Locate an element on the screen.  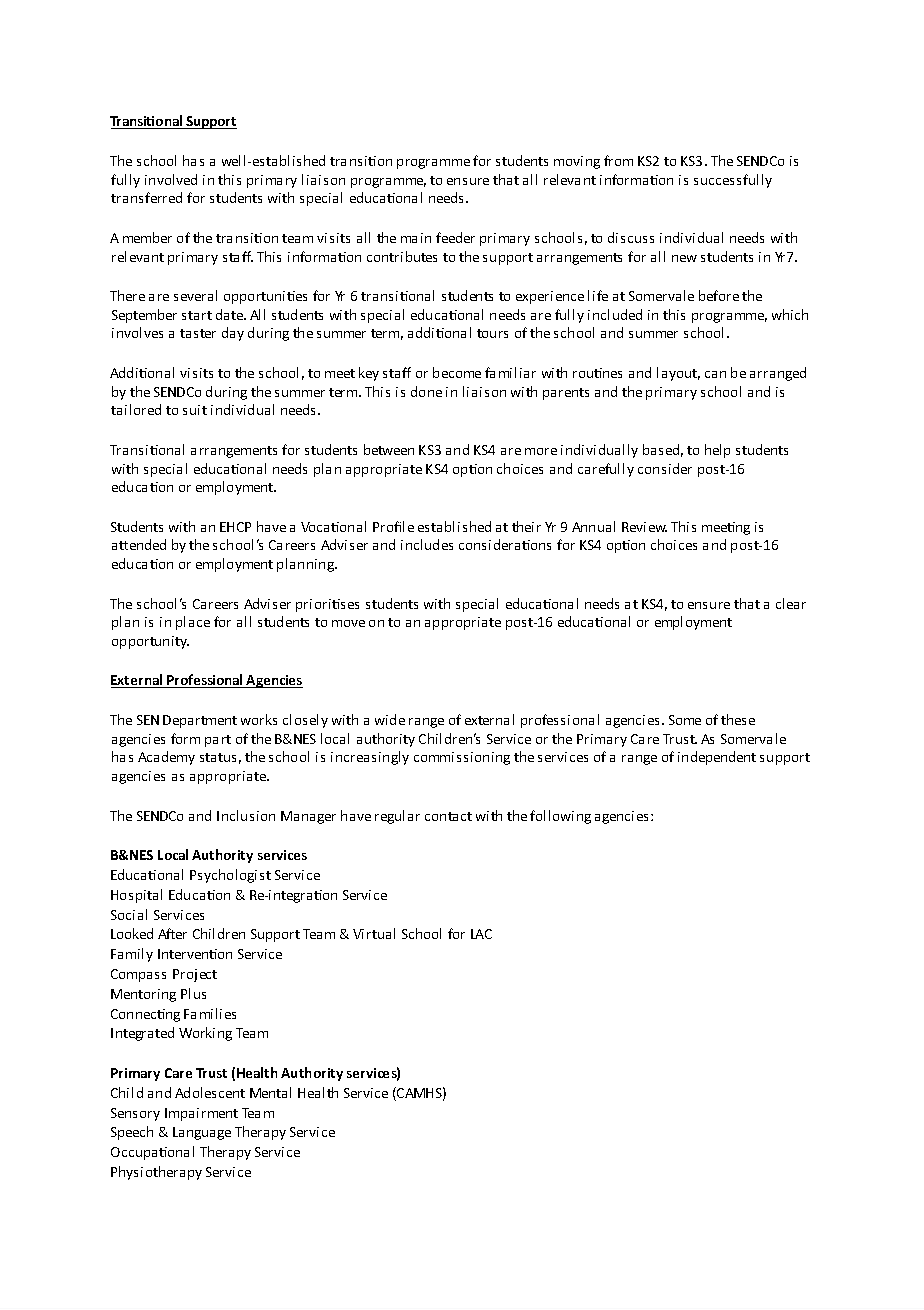
Adolescent is located at coordinates (210, 1092).
